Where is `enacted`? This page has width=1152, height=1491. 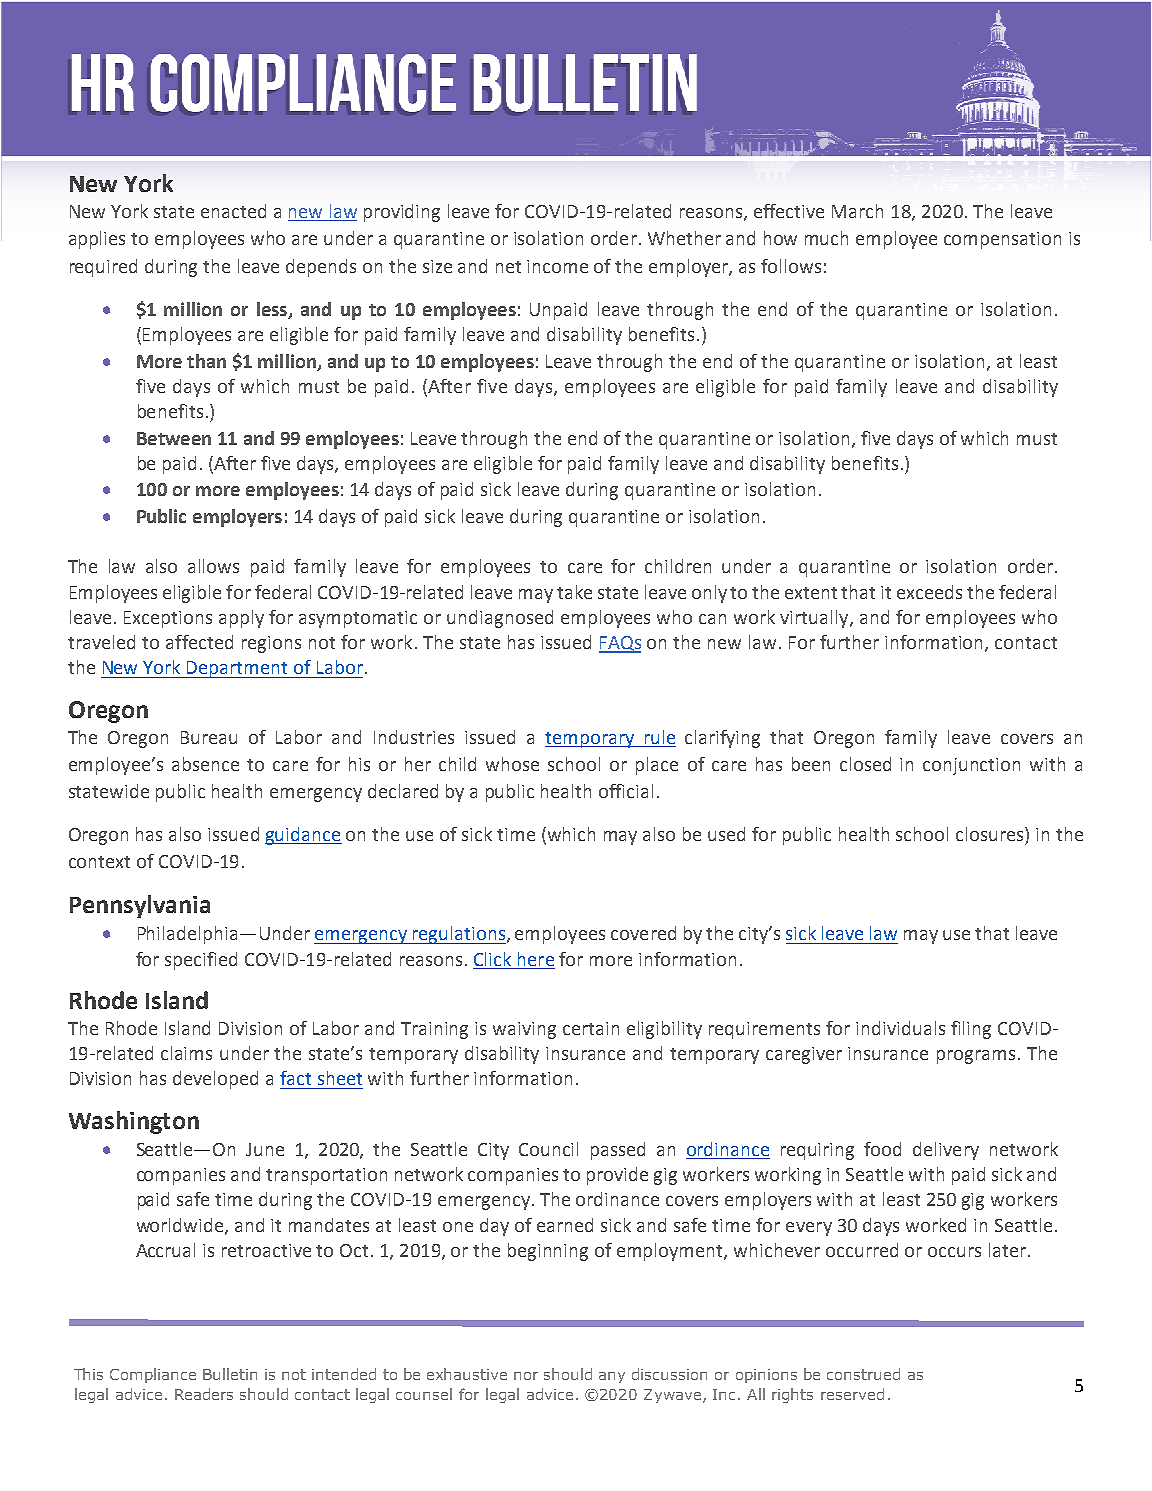 enacted is located at coordinates (233, 211).
